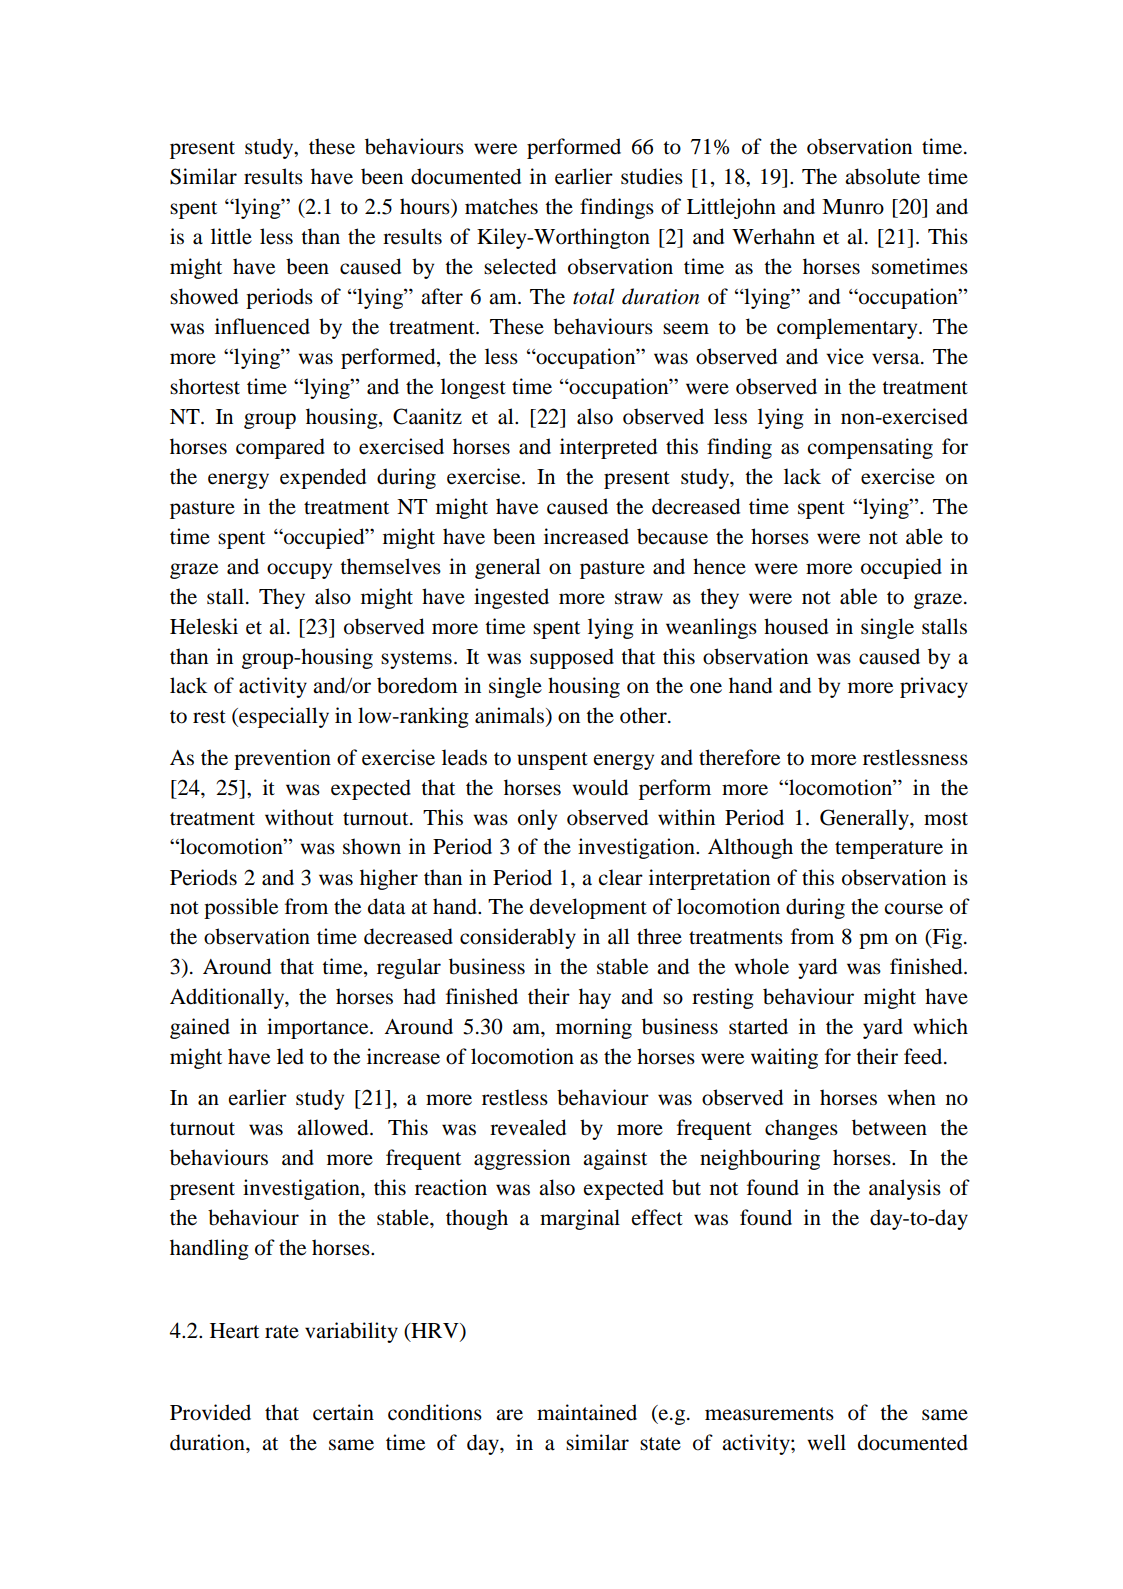  Describe the element at coordinates (853, 207) in the screenshot. I see `Munro` at that location.
